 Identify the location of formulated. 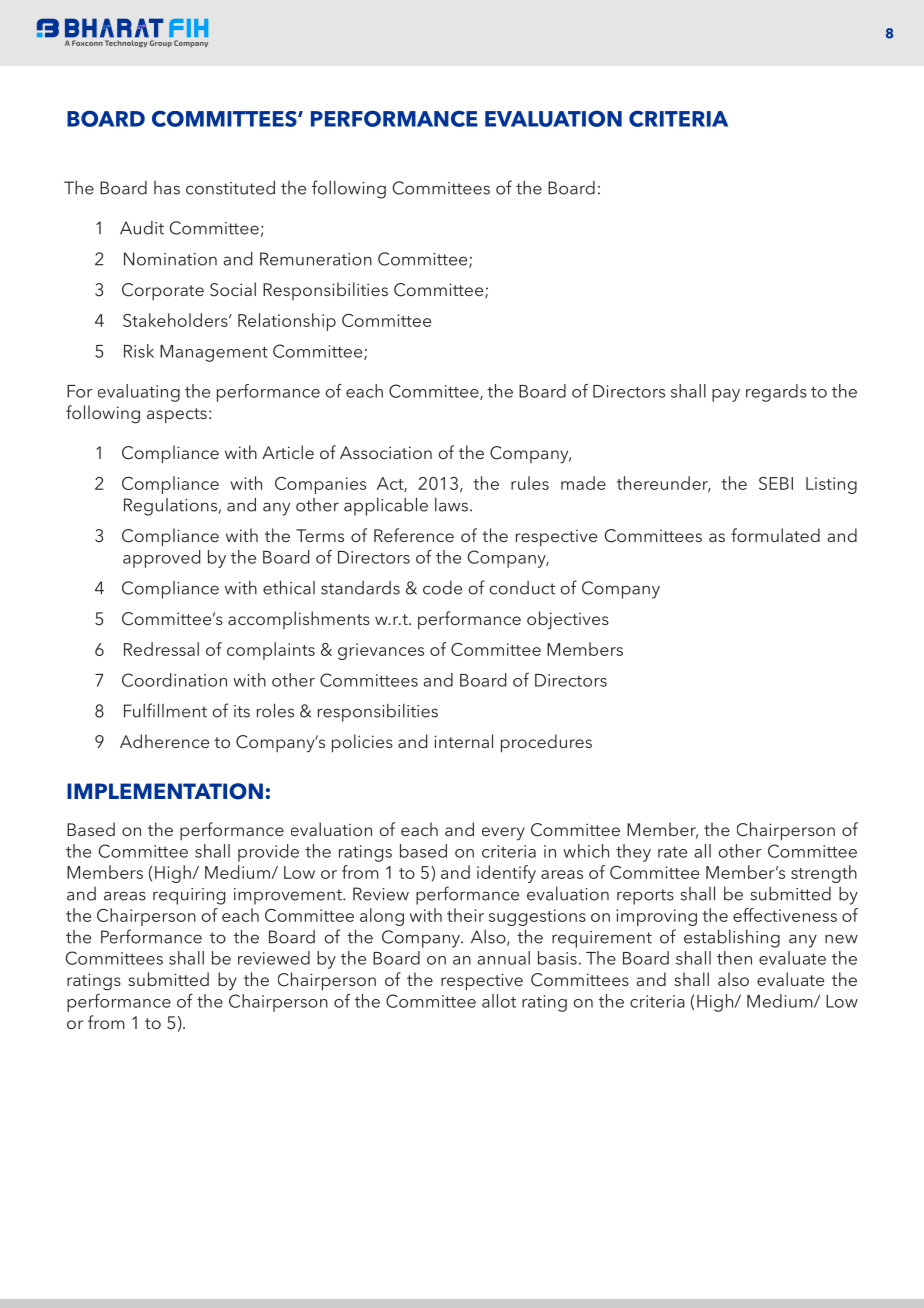
(775, 535).
